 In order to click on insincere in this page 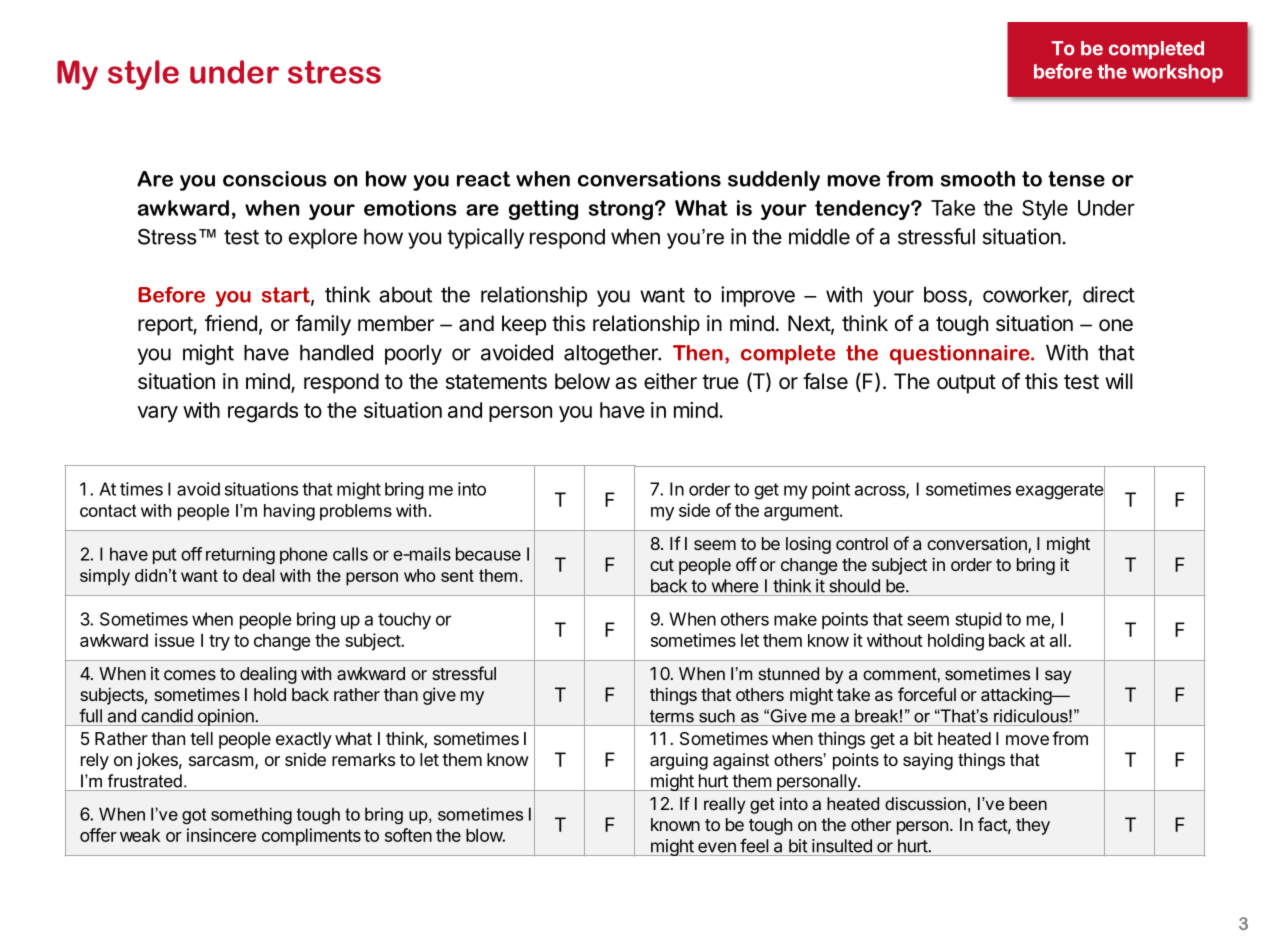, I will do `click(221, 835)`.
